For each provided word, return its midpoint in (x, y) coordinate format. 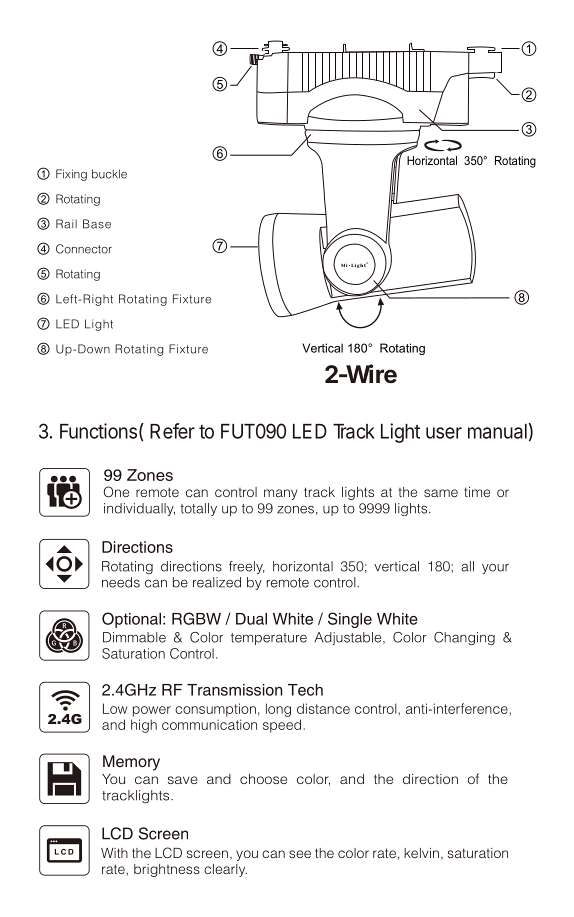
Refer (172, 431)
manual (497, 431)
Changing (464, 638)
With (114, 853)
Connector (84, 249)
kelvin (421, 853)
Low (115, 708)
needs (121, 582)
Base (97, 224)
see (300, 854)
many (281, 494)
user (444, 433)
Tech (305, 690)
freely (247, 567)
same (441, 493)
